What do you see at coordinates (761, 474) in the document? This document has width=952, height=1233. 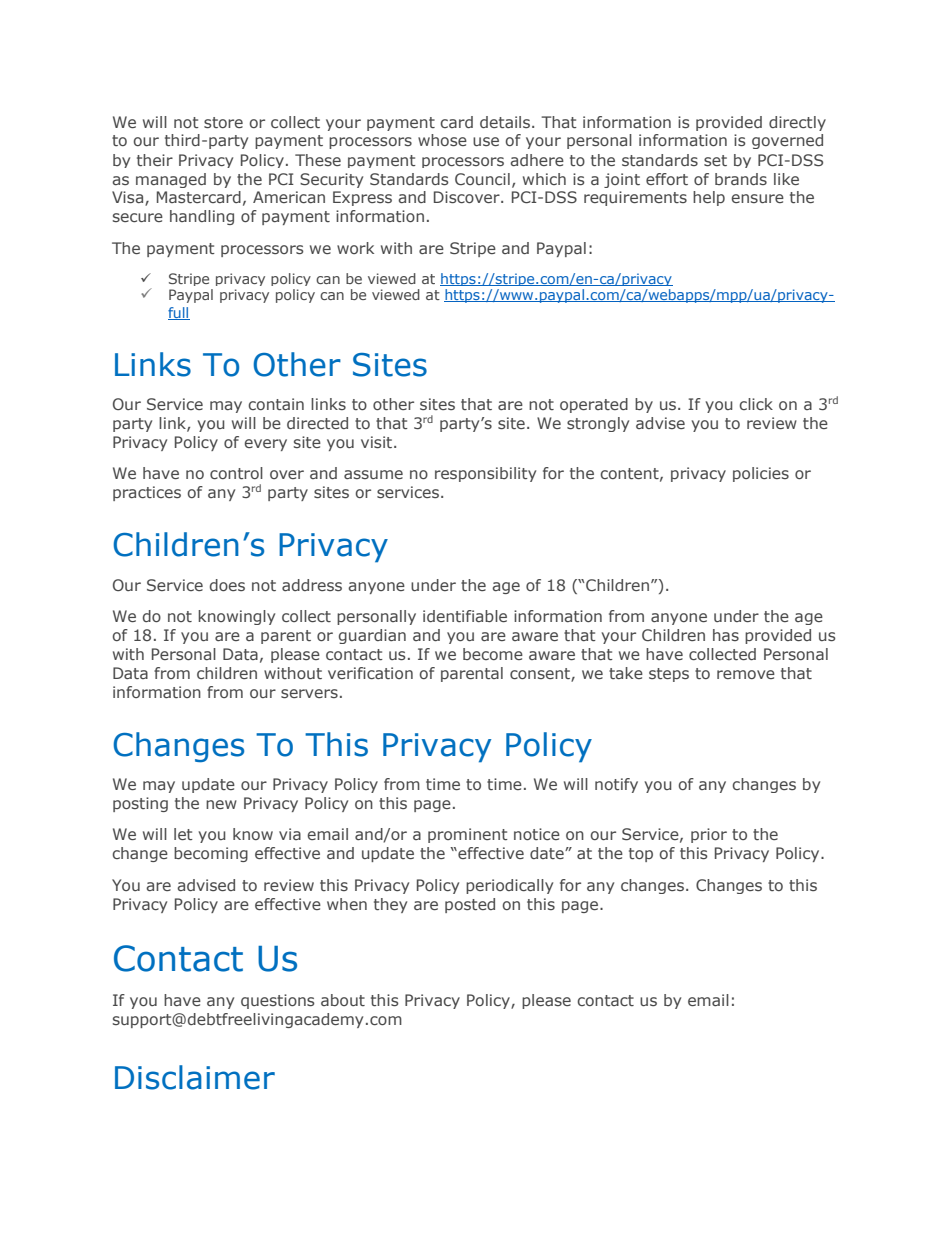 I see `policies` at bounding box center [761, 474].
